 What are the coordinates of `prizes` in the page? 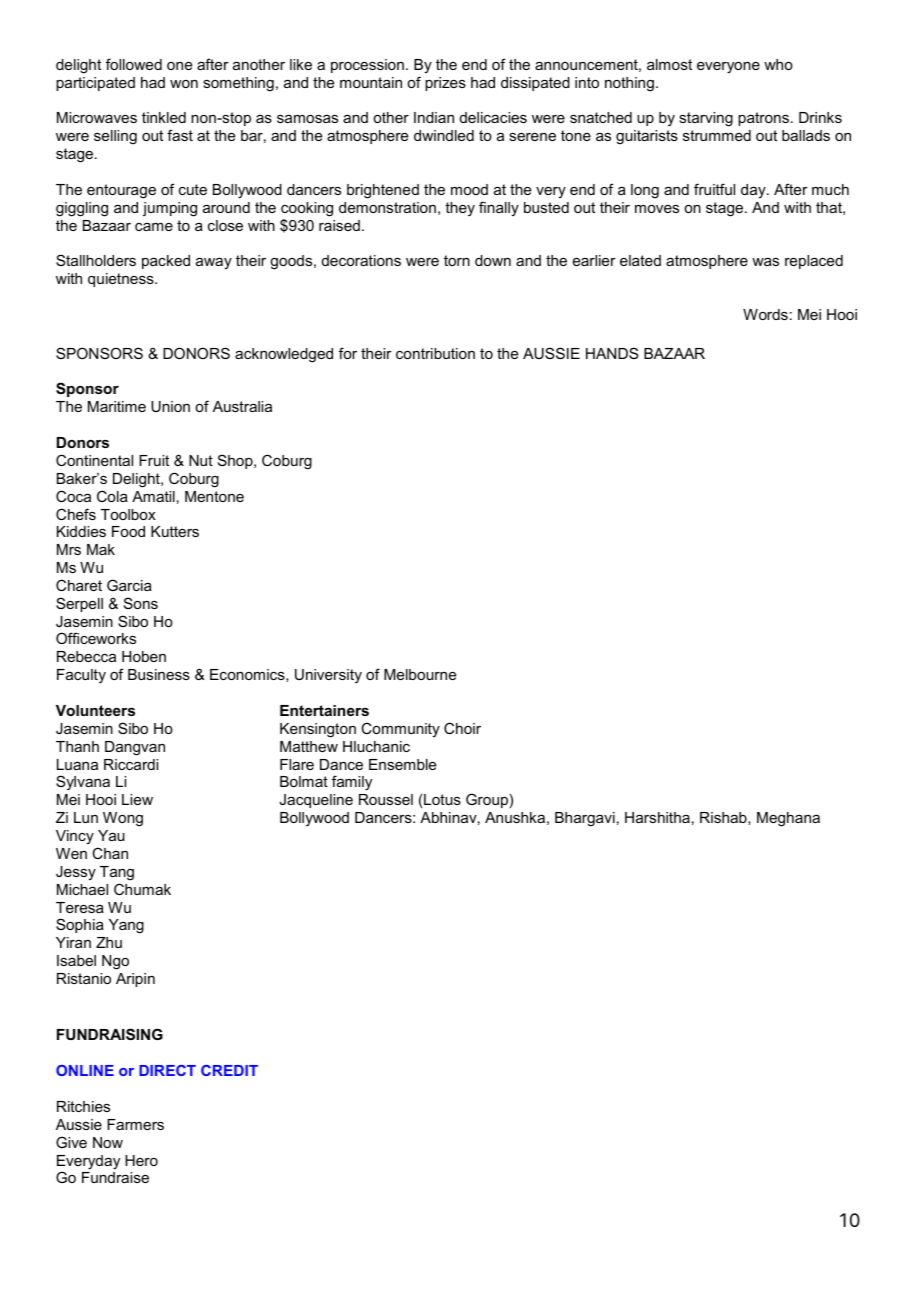 It's located at (445, 84).
